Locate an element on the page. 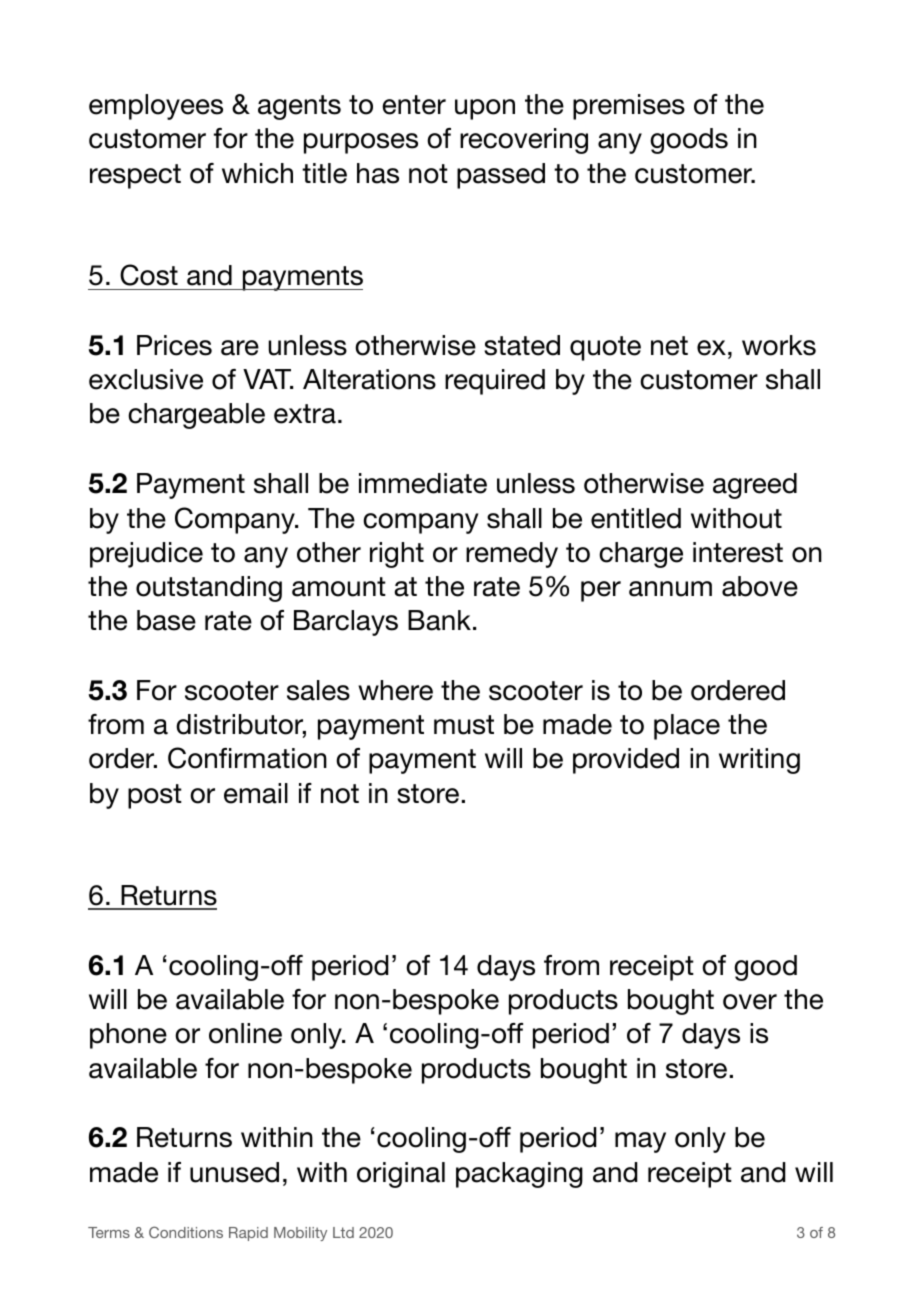  place is located at coordinates (687, 727).
